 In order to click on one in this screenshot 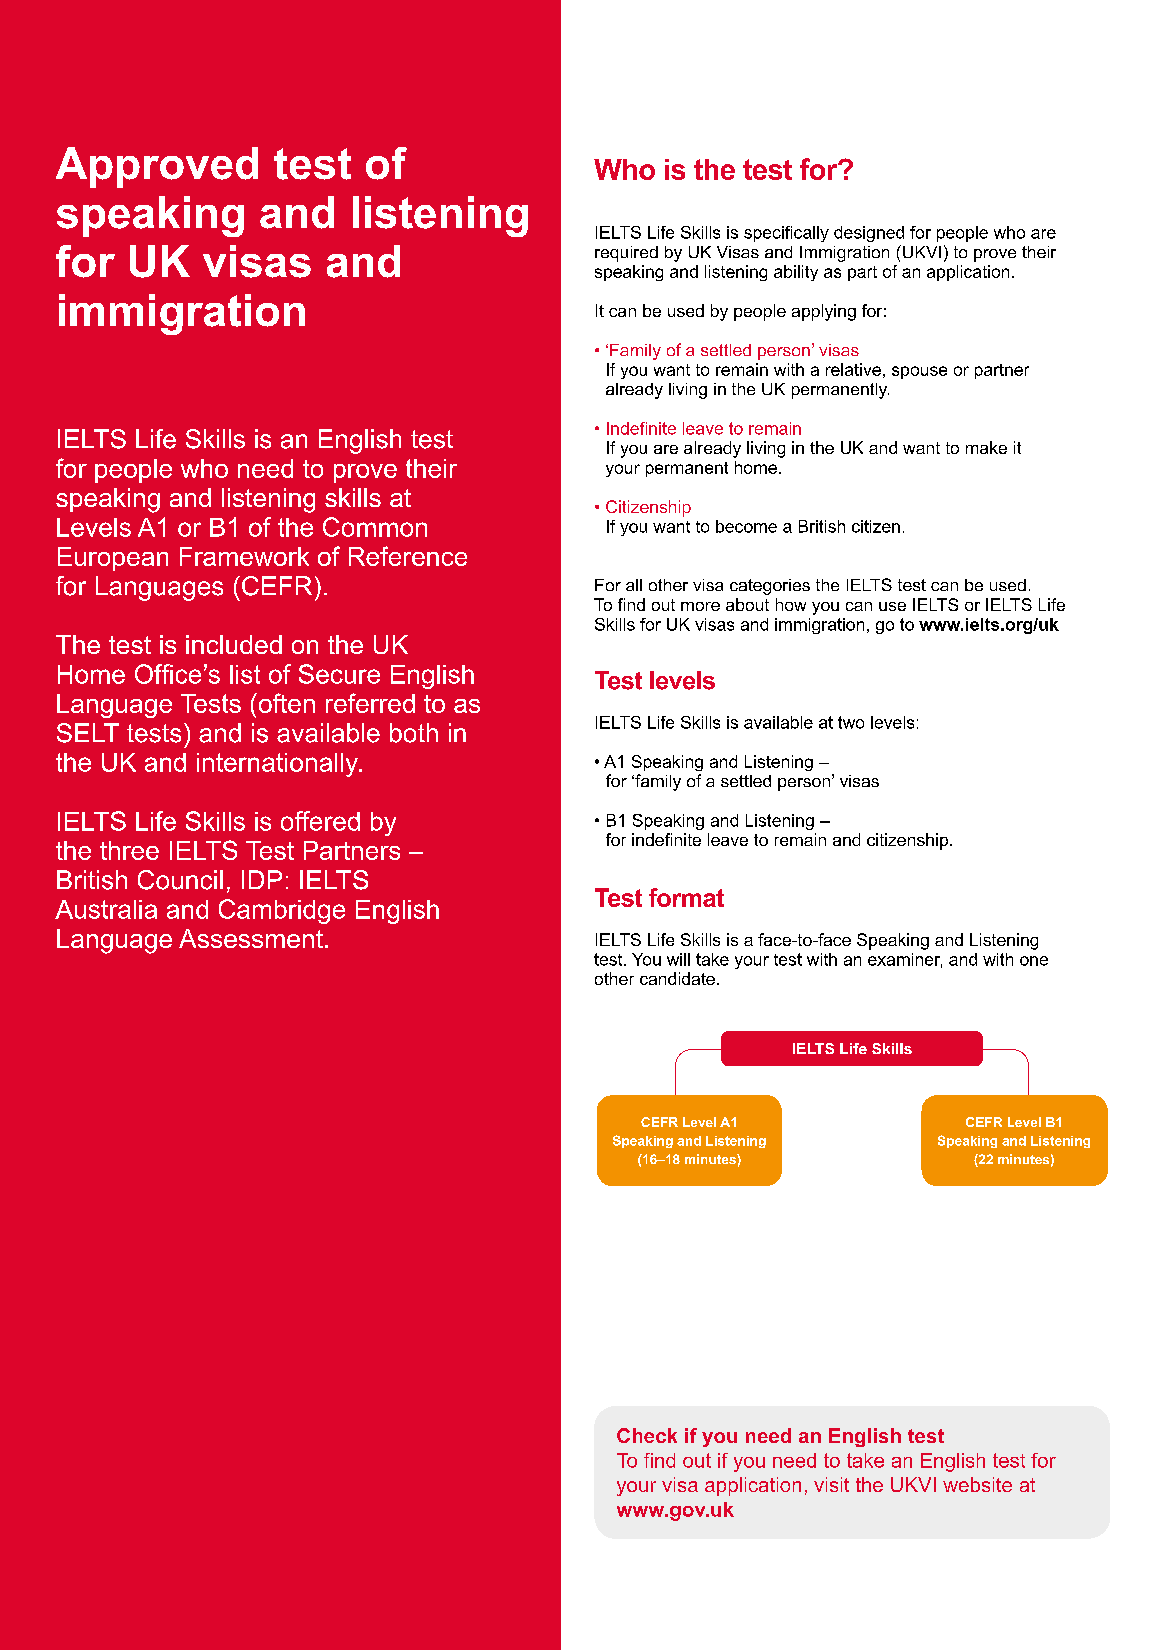, I will do `click(1034, 961)`.
